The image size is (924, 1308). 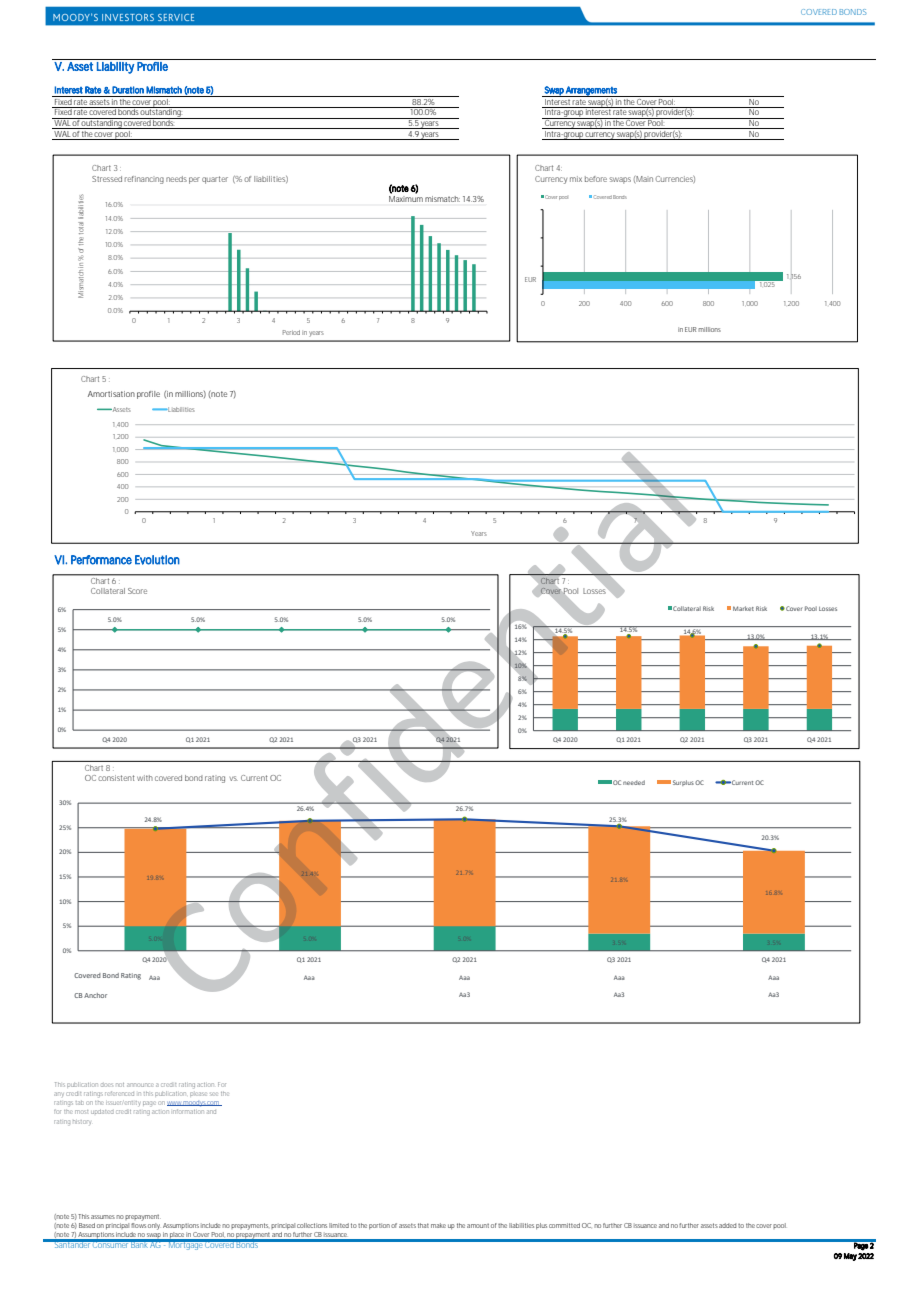 What do you see at coordinates (87, 1225) in the screenshot?
I see `Based` at bounding box center [87, 1225].
